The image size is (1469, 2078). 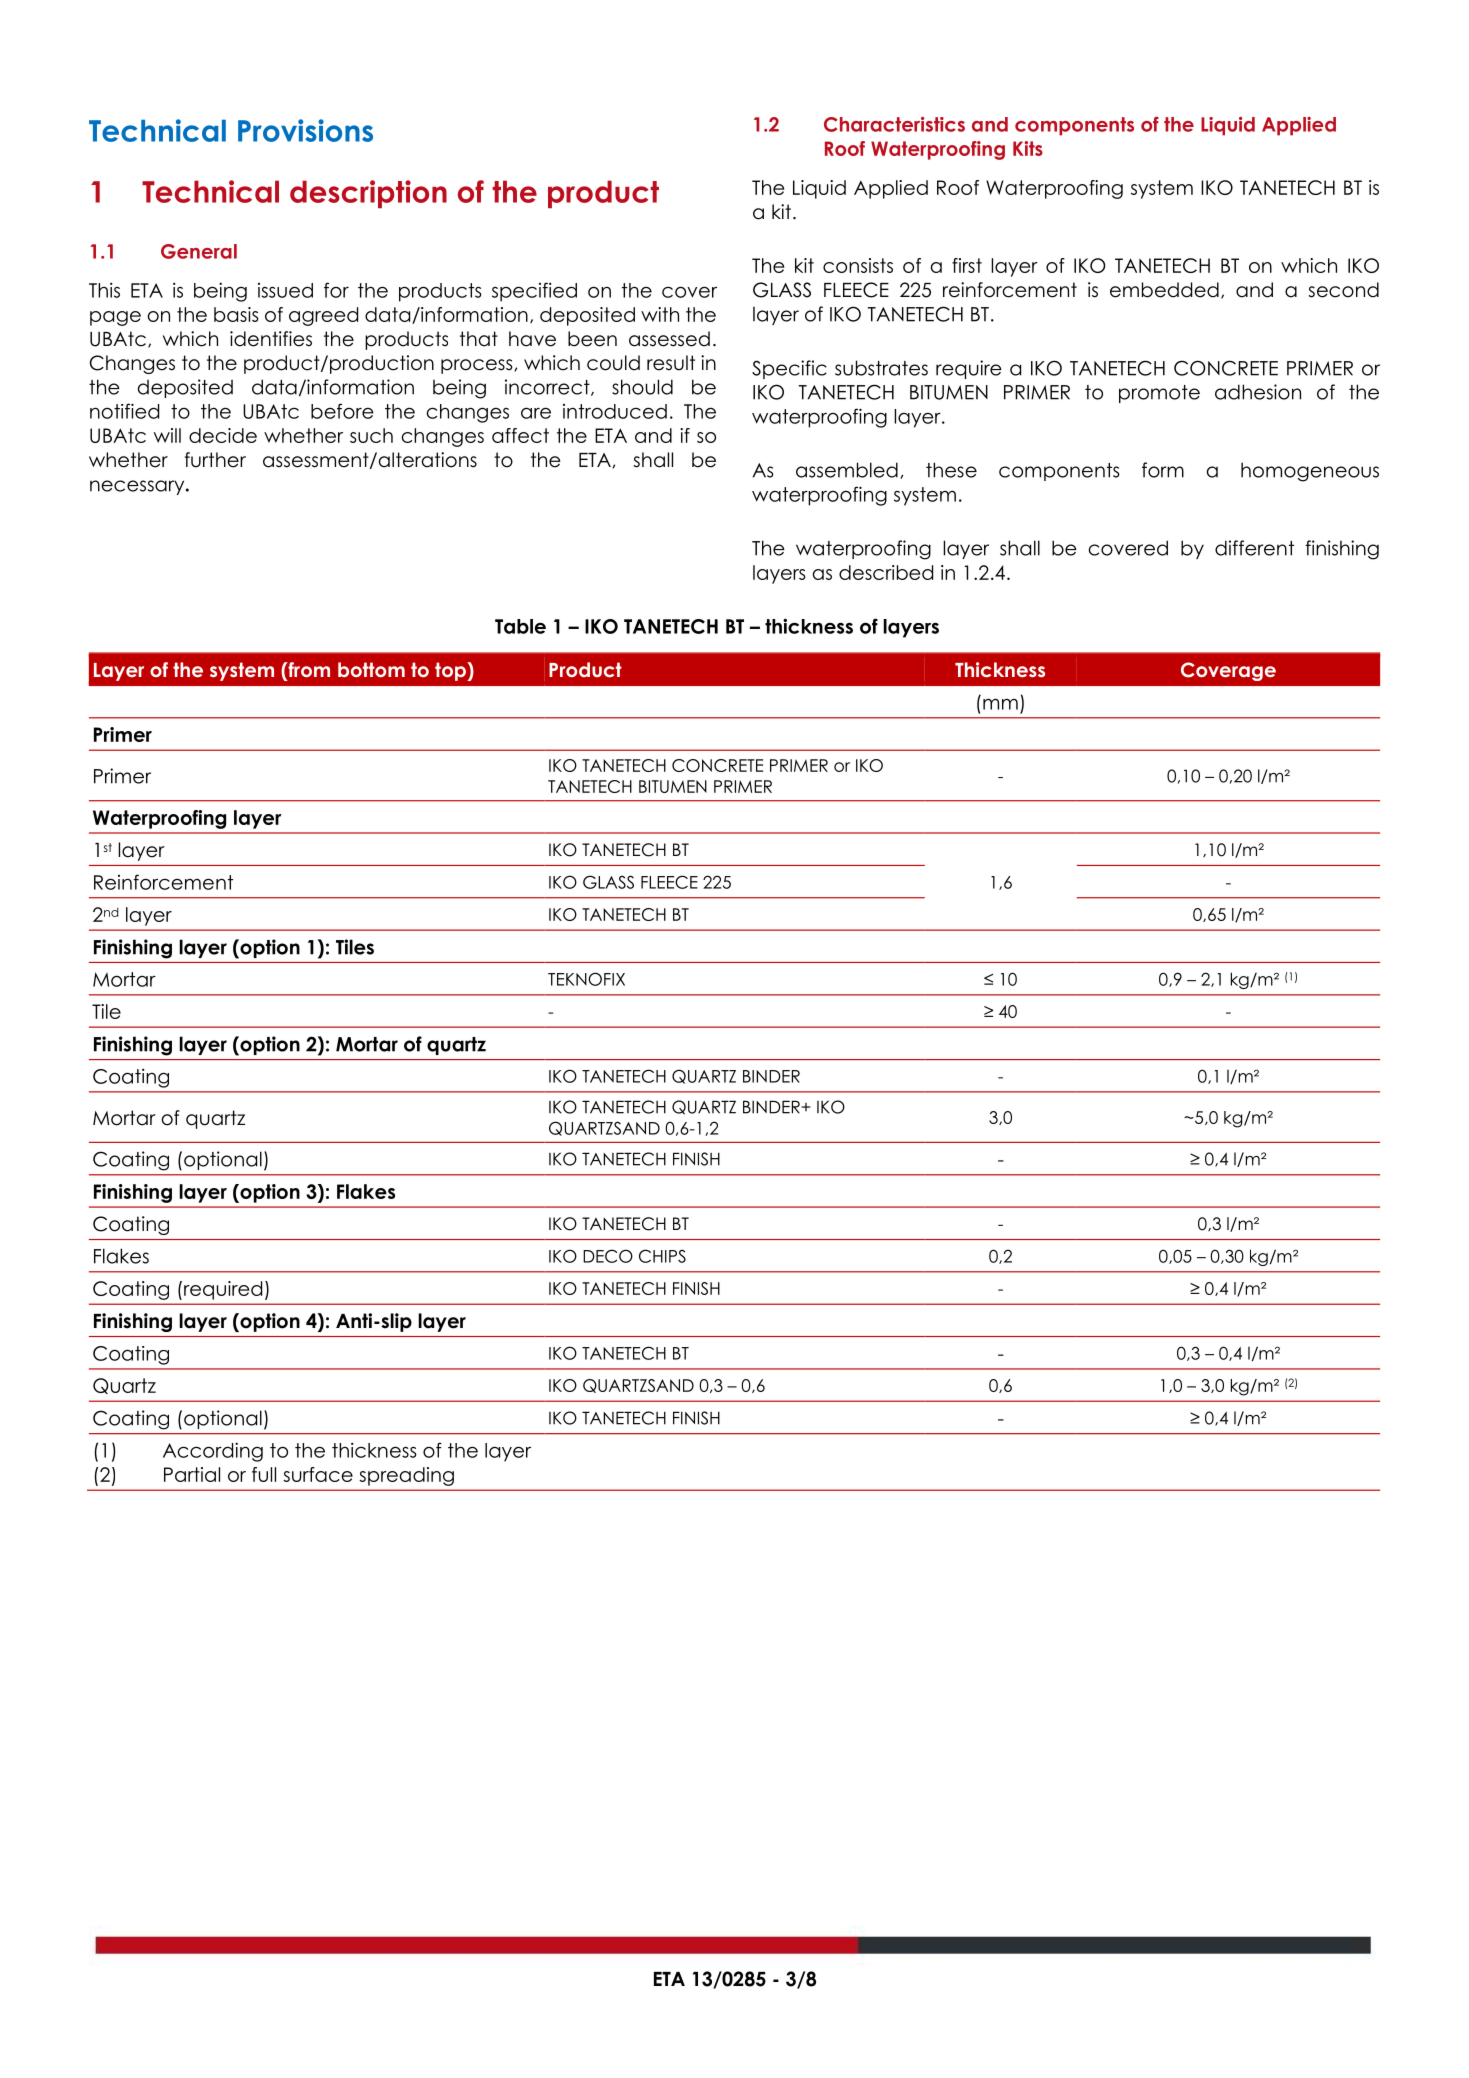 I want to click on Kits, so click(x=1028, y=148).
